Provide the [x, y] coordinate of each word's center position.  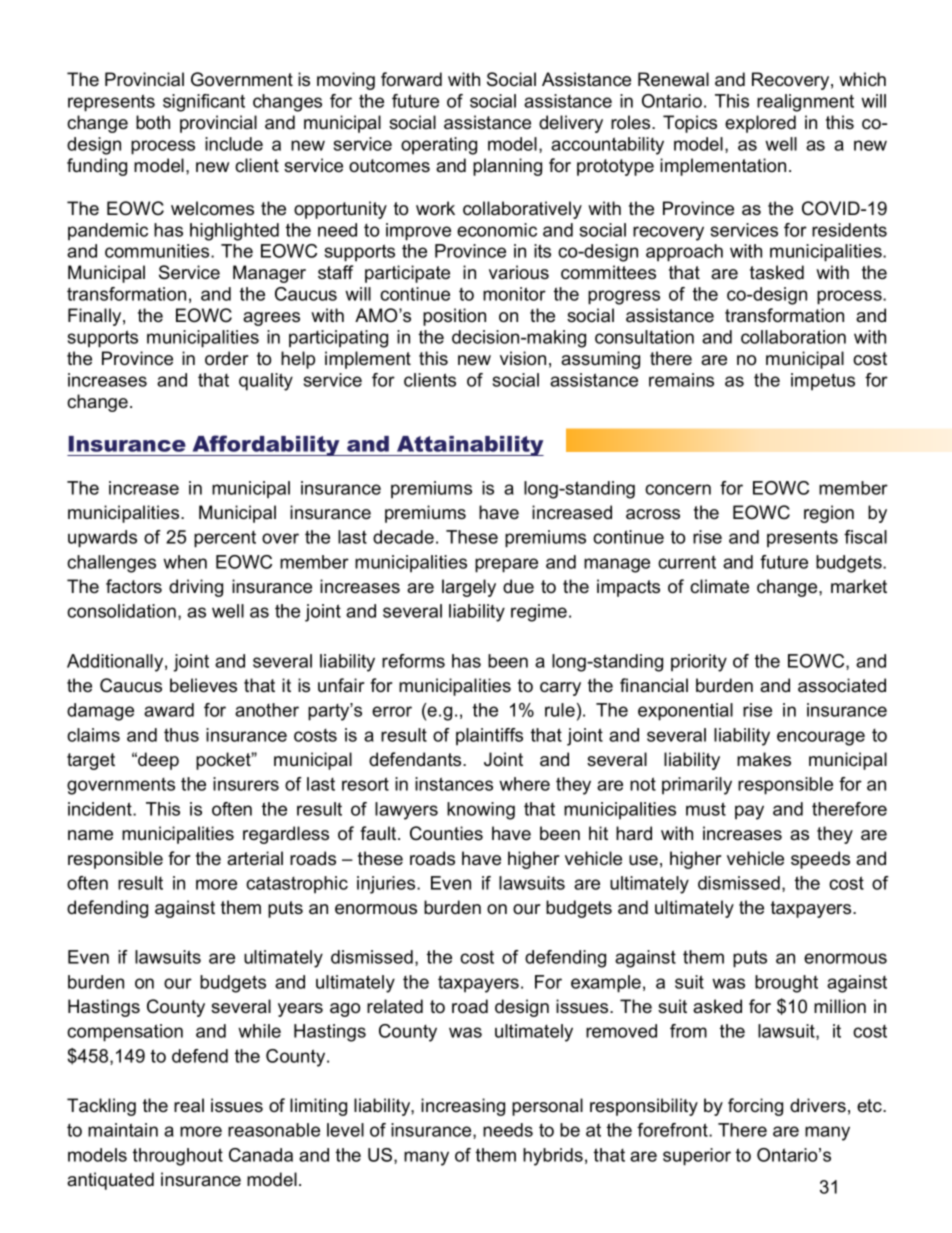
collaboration [793, 337]
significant [204, 103]
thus [181, 735]
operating [439, 146]
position [454, 317]
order [227, 358]
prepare [506, 565]
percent [225, 539]
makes [764, 759]
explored [760, 124]
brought [786, 984]
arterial [255, 858]
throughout [178, 1157]
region [829, 514]
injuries [387, 885]
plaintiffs [489, 736]
